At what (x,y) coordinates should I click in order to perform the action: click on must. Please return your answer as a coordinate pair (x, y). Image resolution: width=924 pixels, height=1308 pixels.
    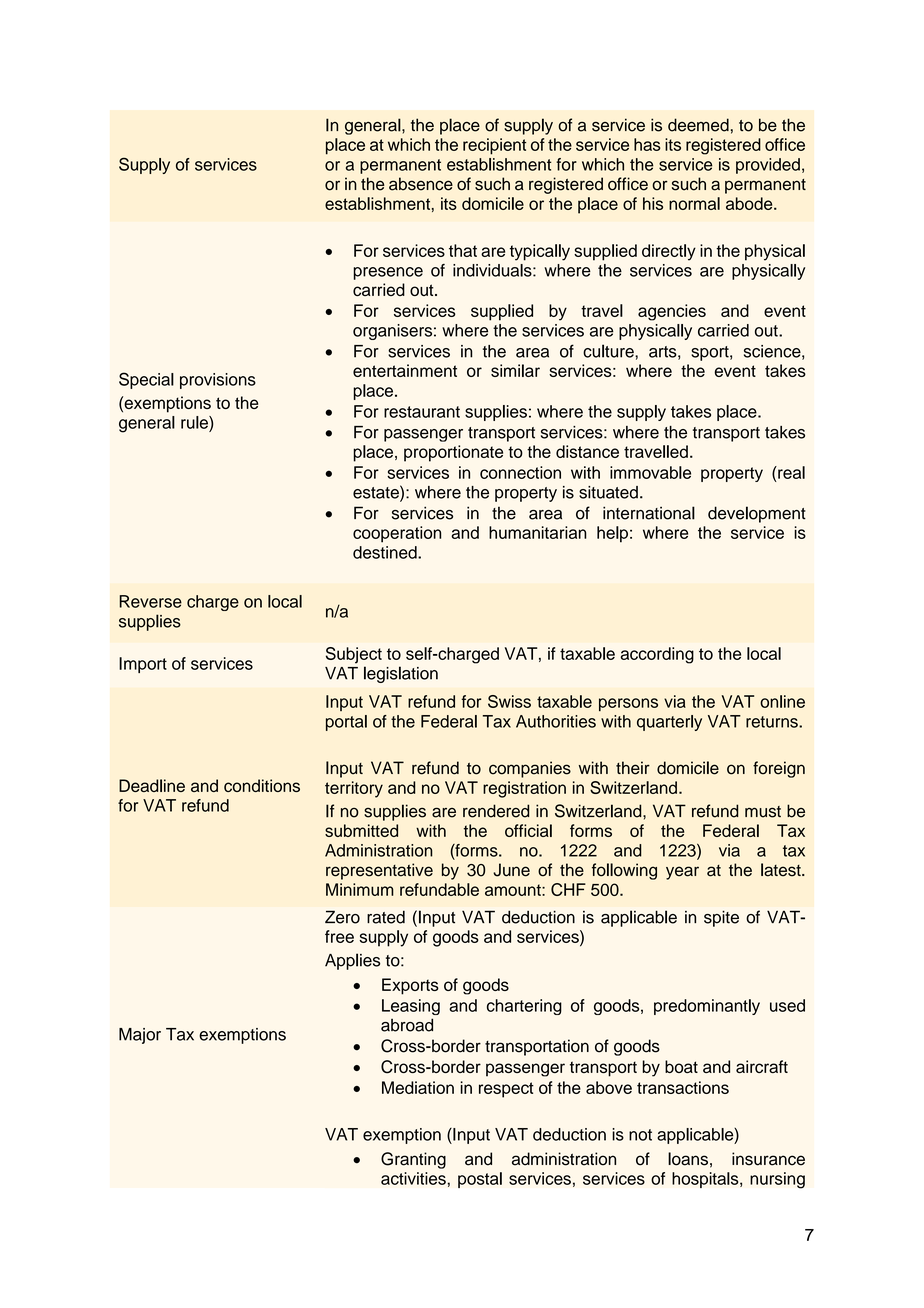
    Looking at the image, I should click on (763, 812).
